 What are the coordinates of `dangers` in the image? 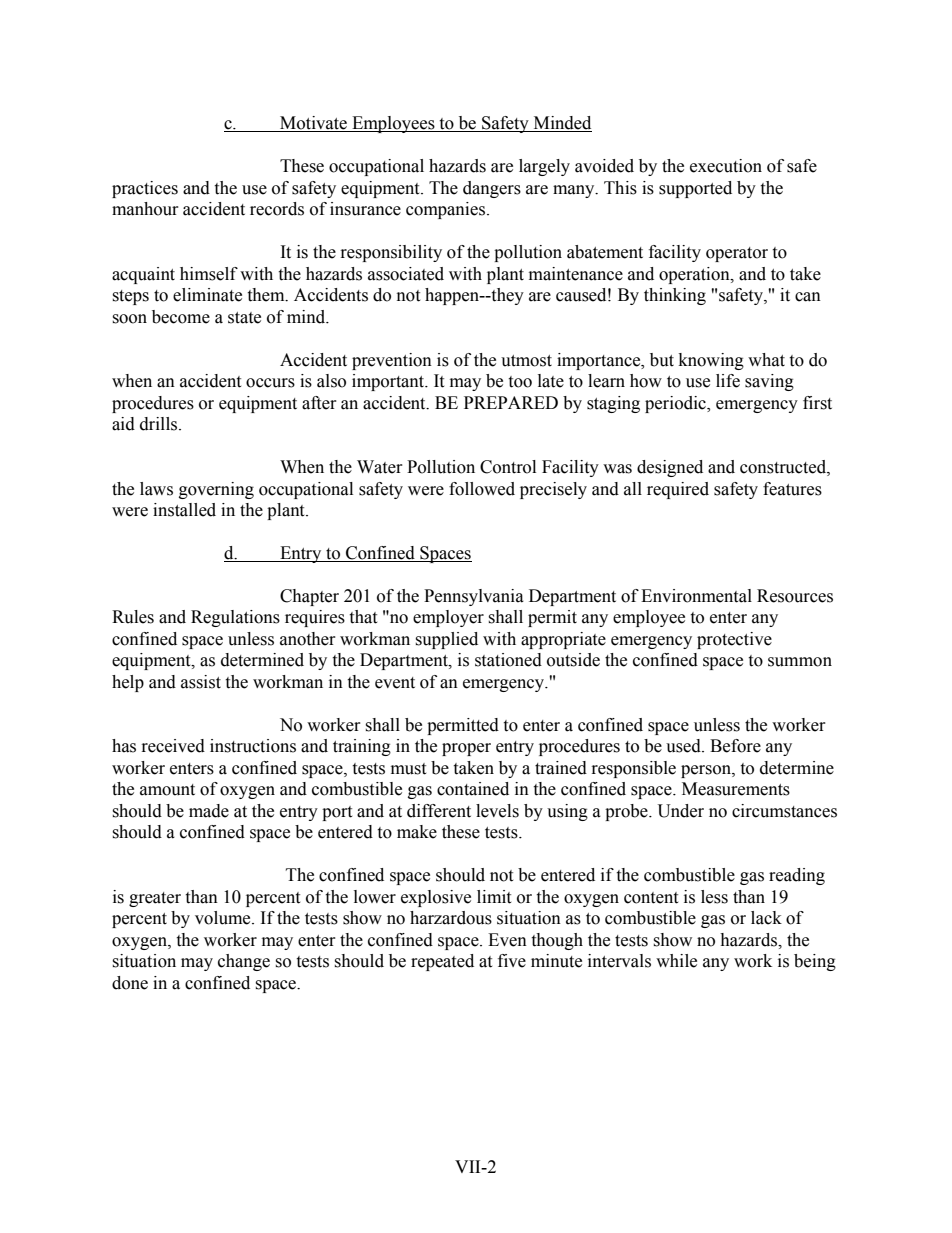 It's located at (492, 189).
